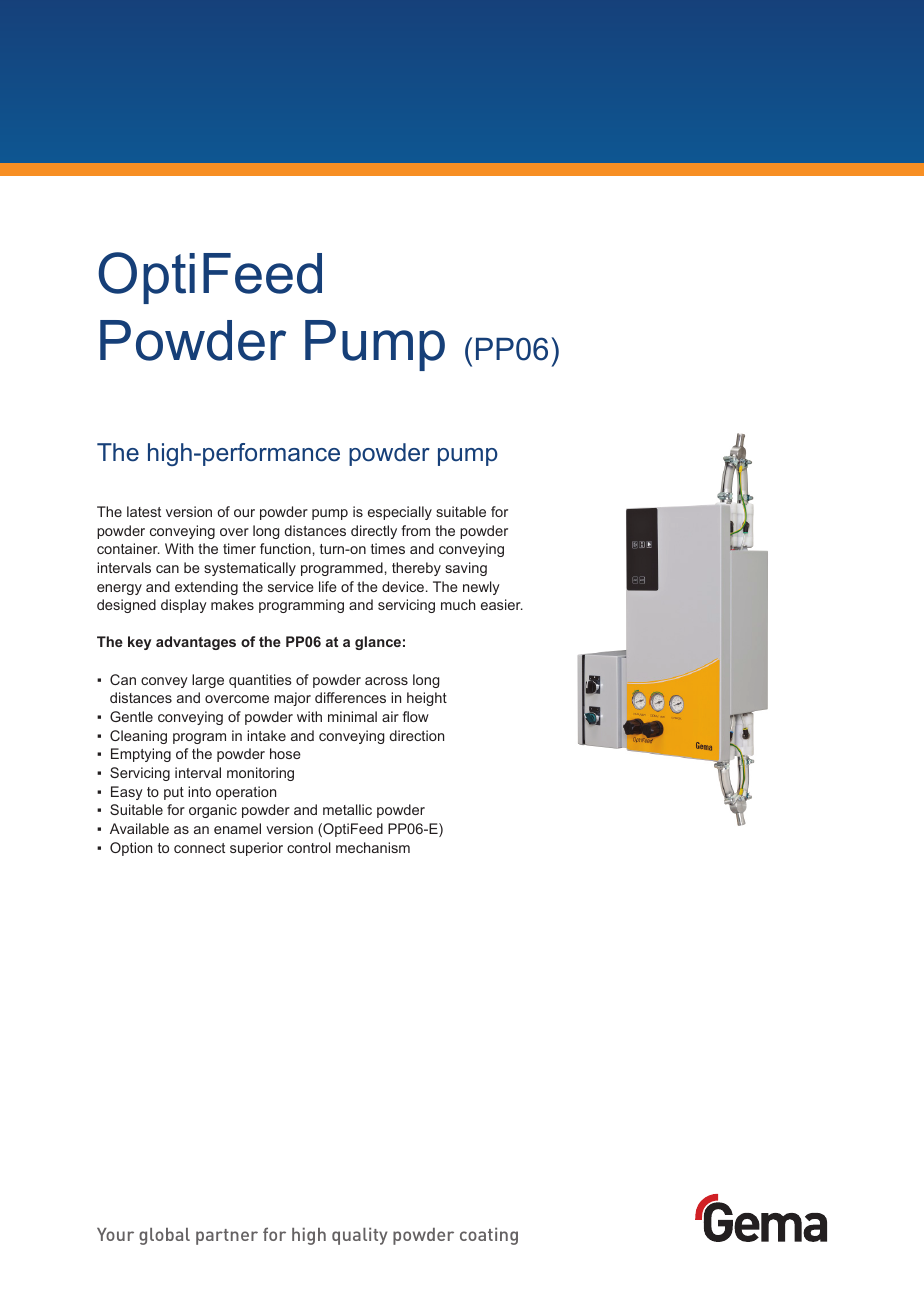 The image size is (924, 1308). What do you see at coordinates (309, 847) in the screenshot?
I see `control` at bounding box center [309, 847].
